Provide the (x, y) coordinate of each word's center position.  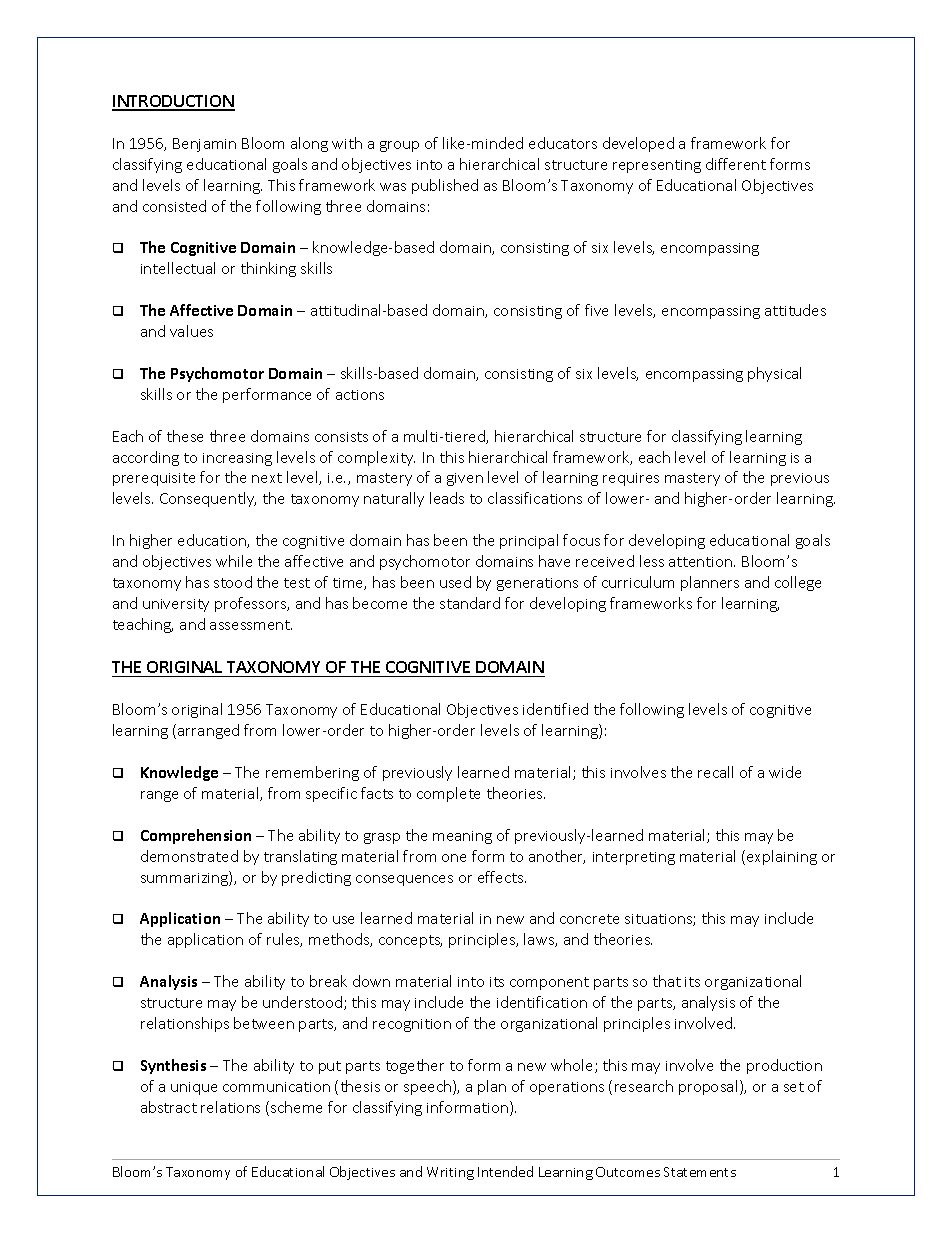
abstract (169, 1107)
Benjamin (204, 145)
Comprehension (196, 836)
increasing (237, 459)
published (445, 186)
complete (448, 794)
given (465, 479)
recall (715, 772)
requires (631, 479)
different (736, 164)
